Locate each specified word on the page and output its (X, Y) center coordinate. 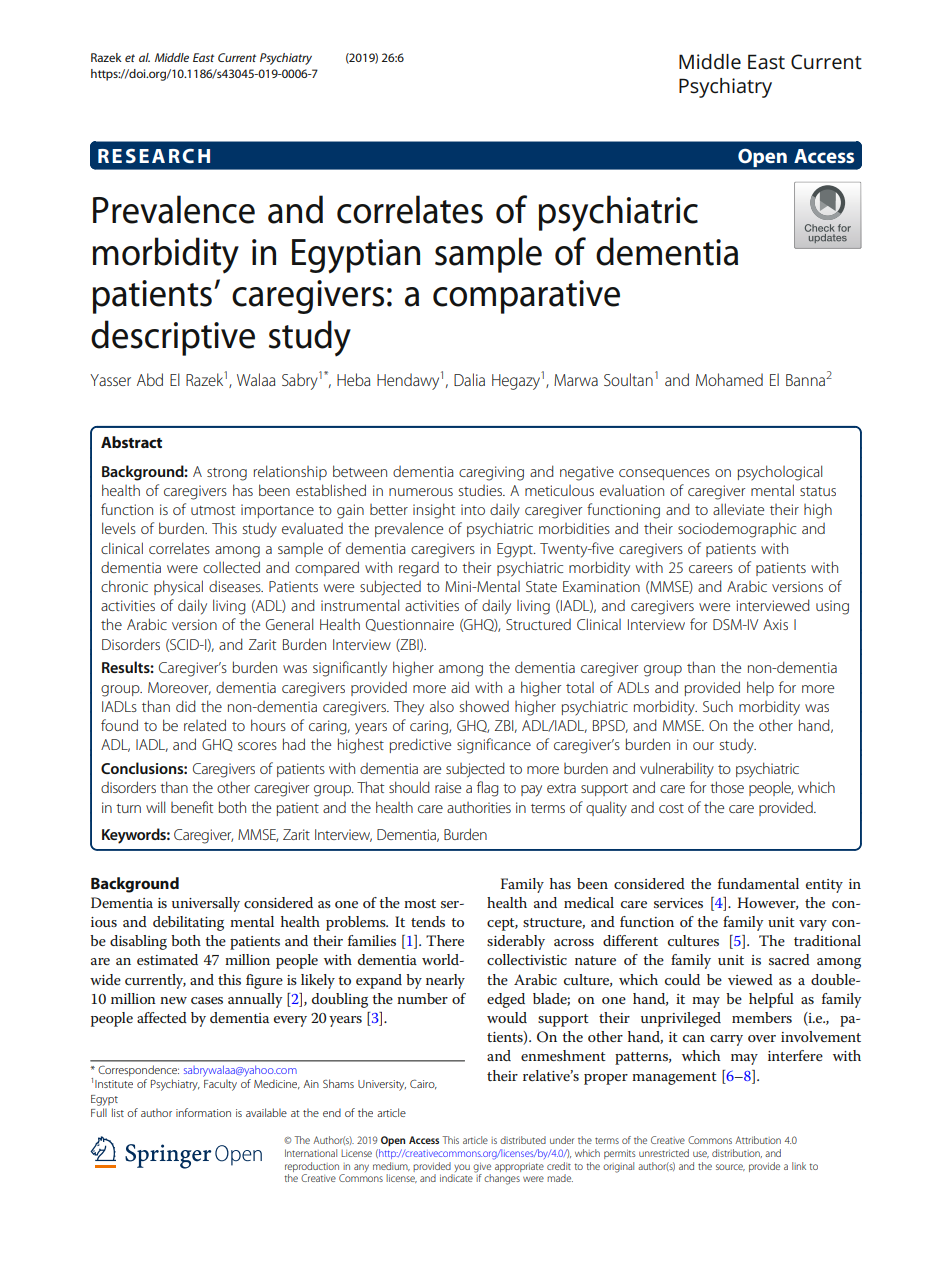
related (205, 725)
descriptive (173, 338)
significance (494, 746)
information (203, 1112)
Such (718, 706)
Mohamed (729, 379)
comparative (526, 297)
